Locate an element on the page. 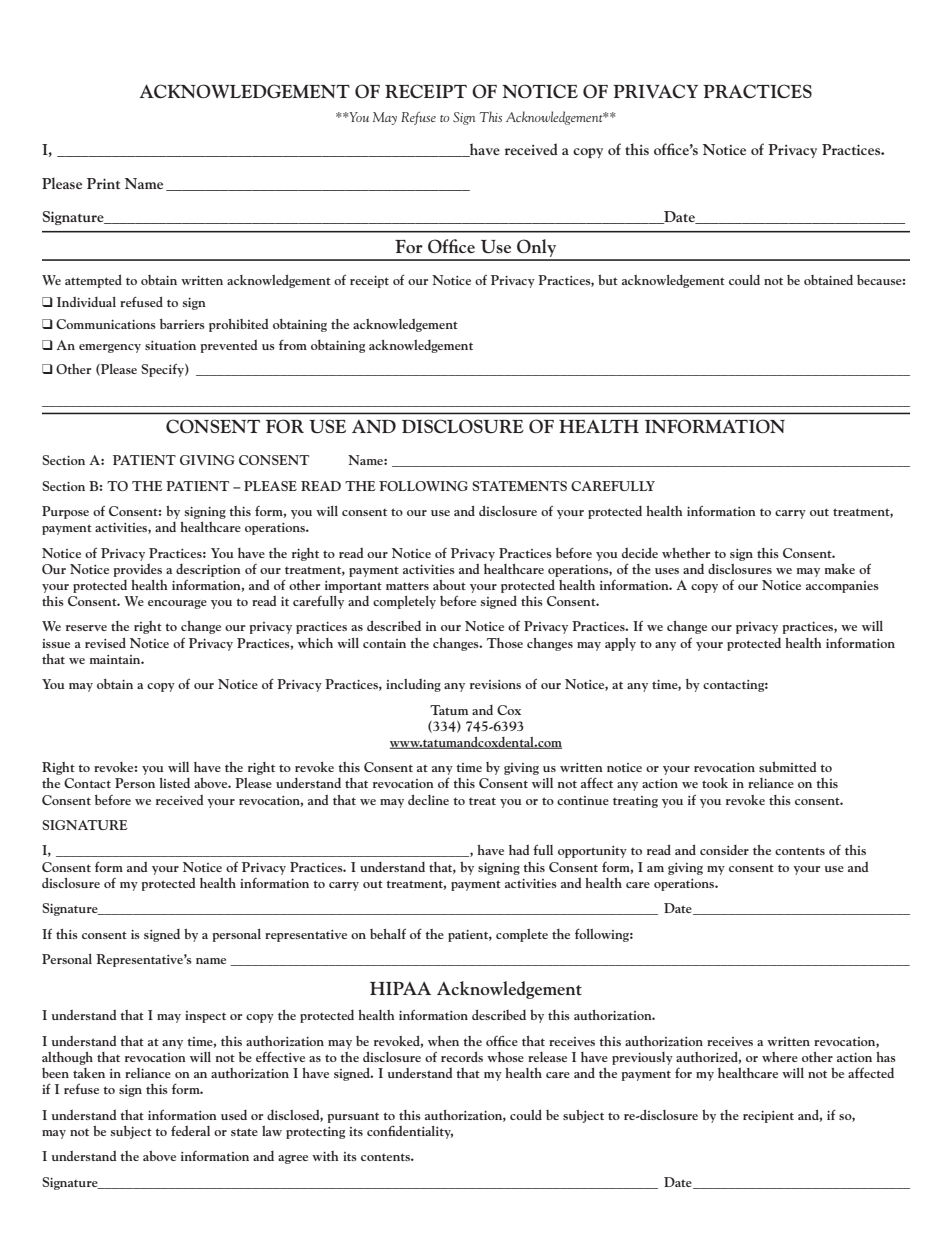 This image has width=952, height=1233. recipient is located at coordinates (768, 1117).
